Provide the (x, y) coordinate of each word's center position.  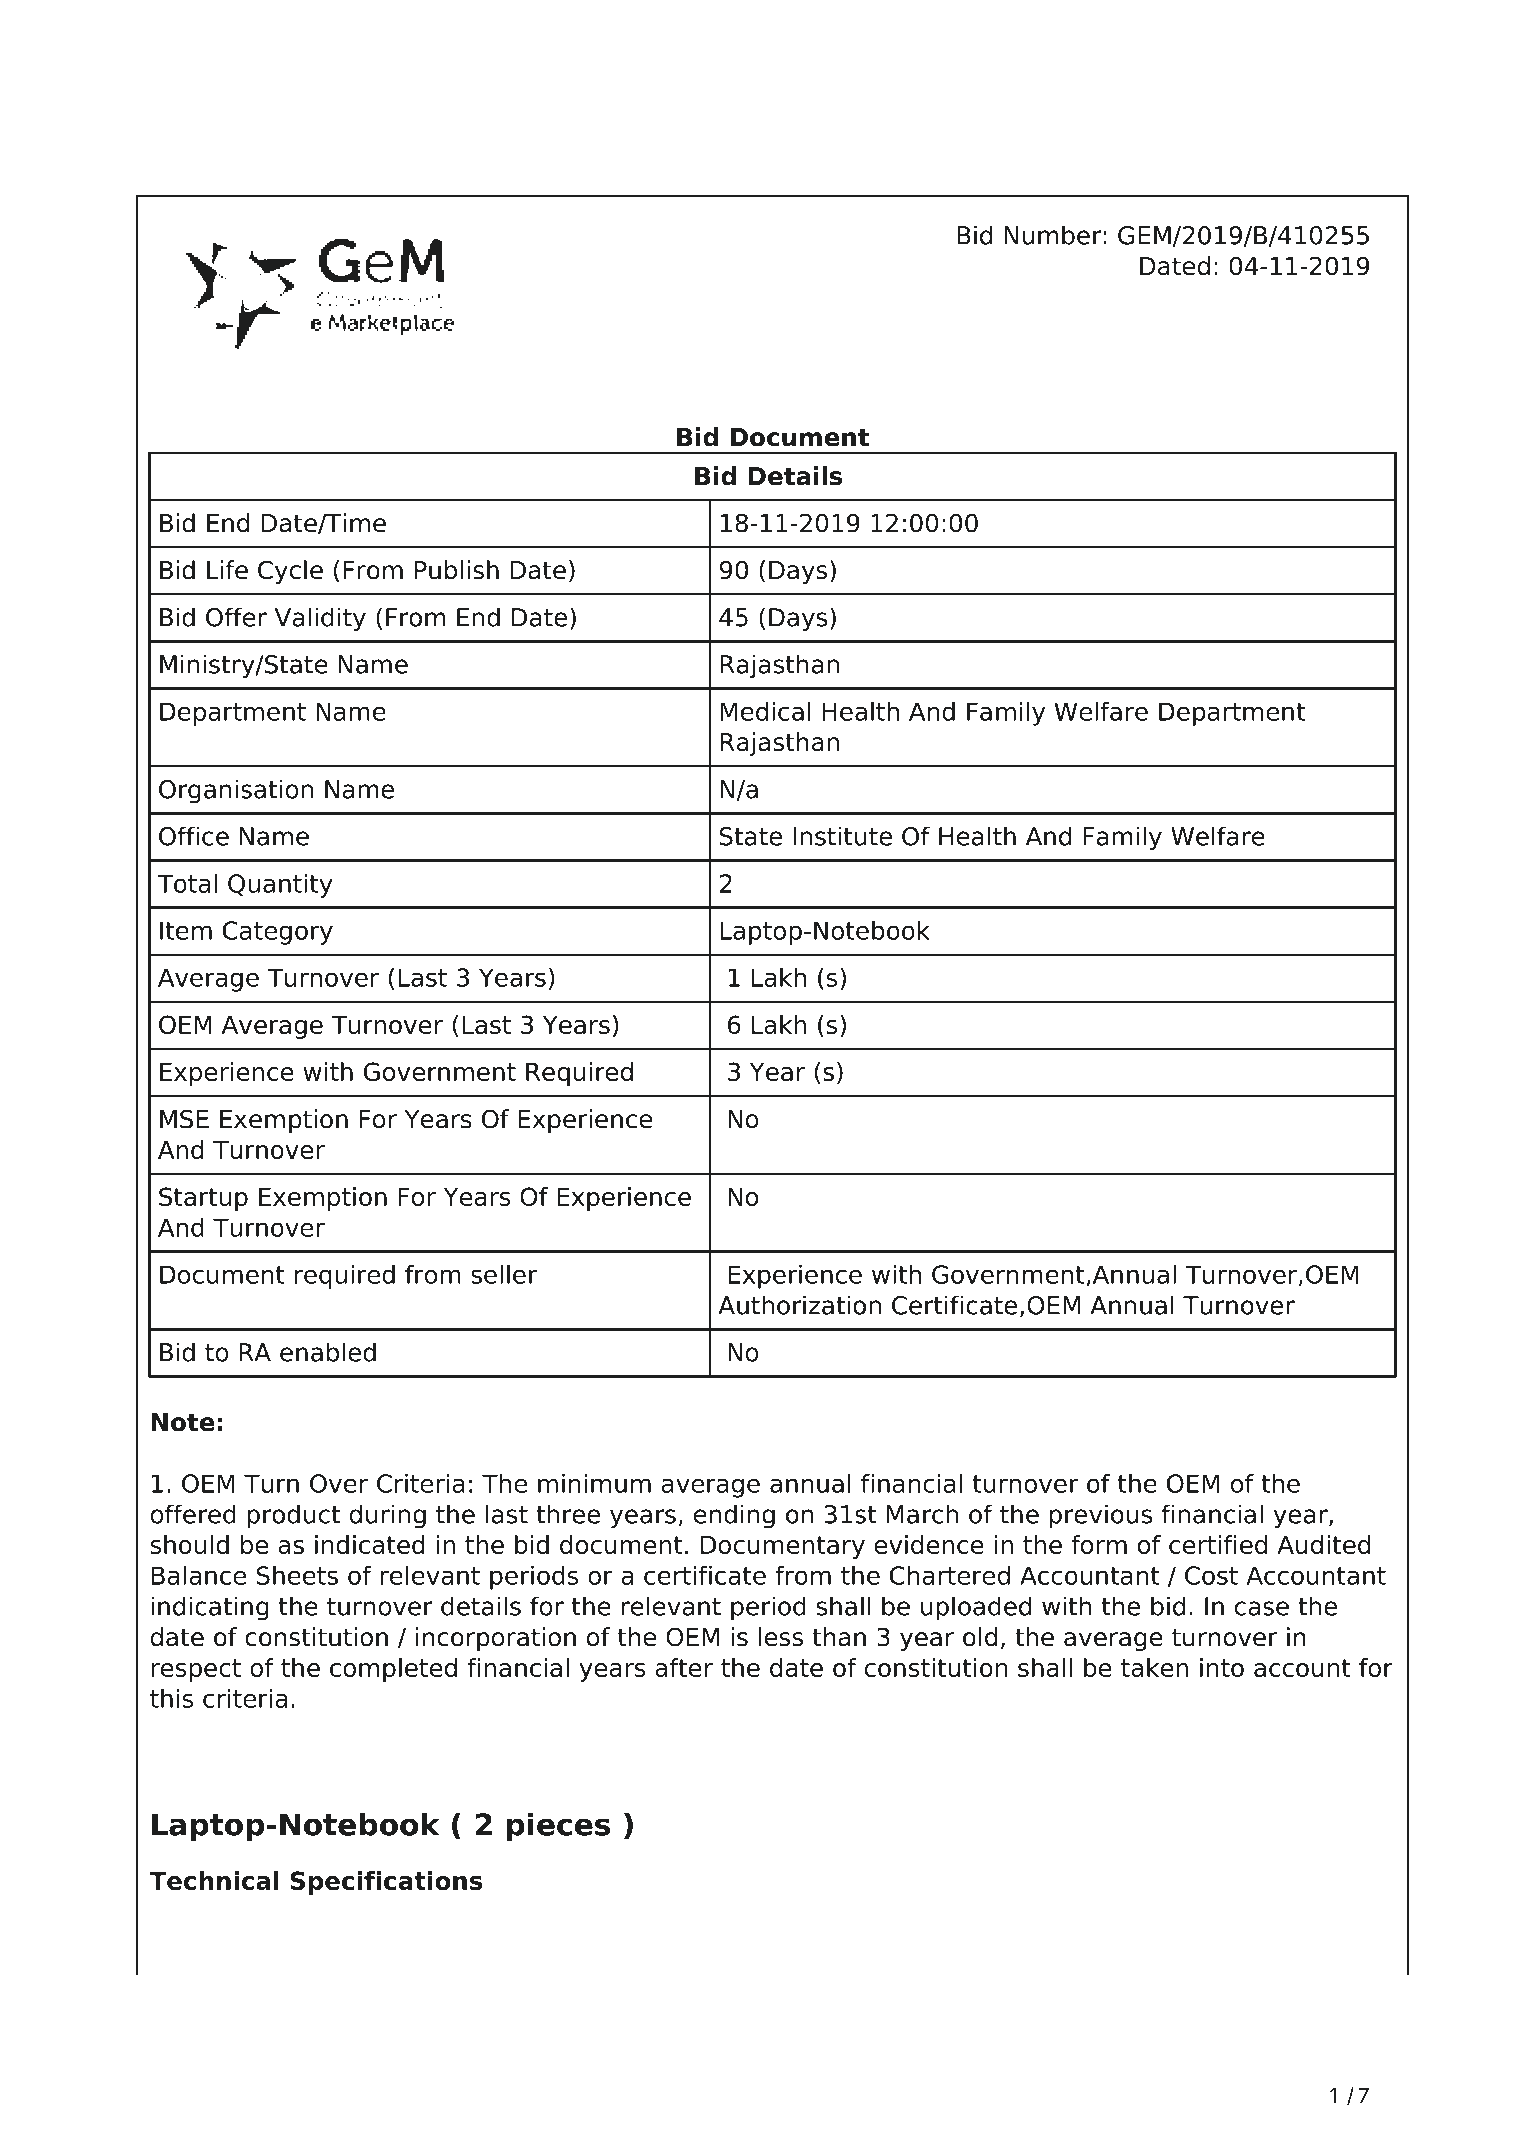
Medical (765, 711)
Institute (842, 836)
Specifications (386, 1883)
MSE (184, 1119)
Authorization (799, 1305)
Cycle (290, 572)
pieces (558, 1827)
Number (1052, 235)
